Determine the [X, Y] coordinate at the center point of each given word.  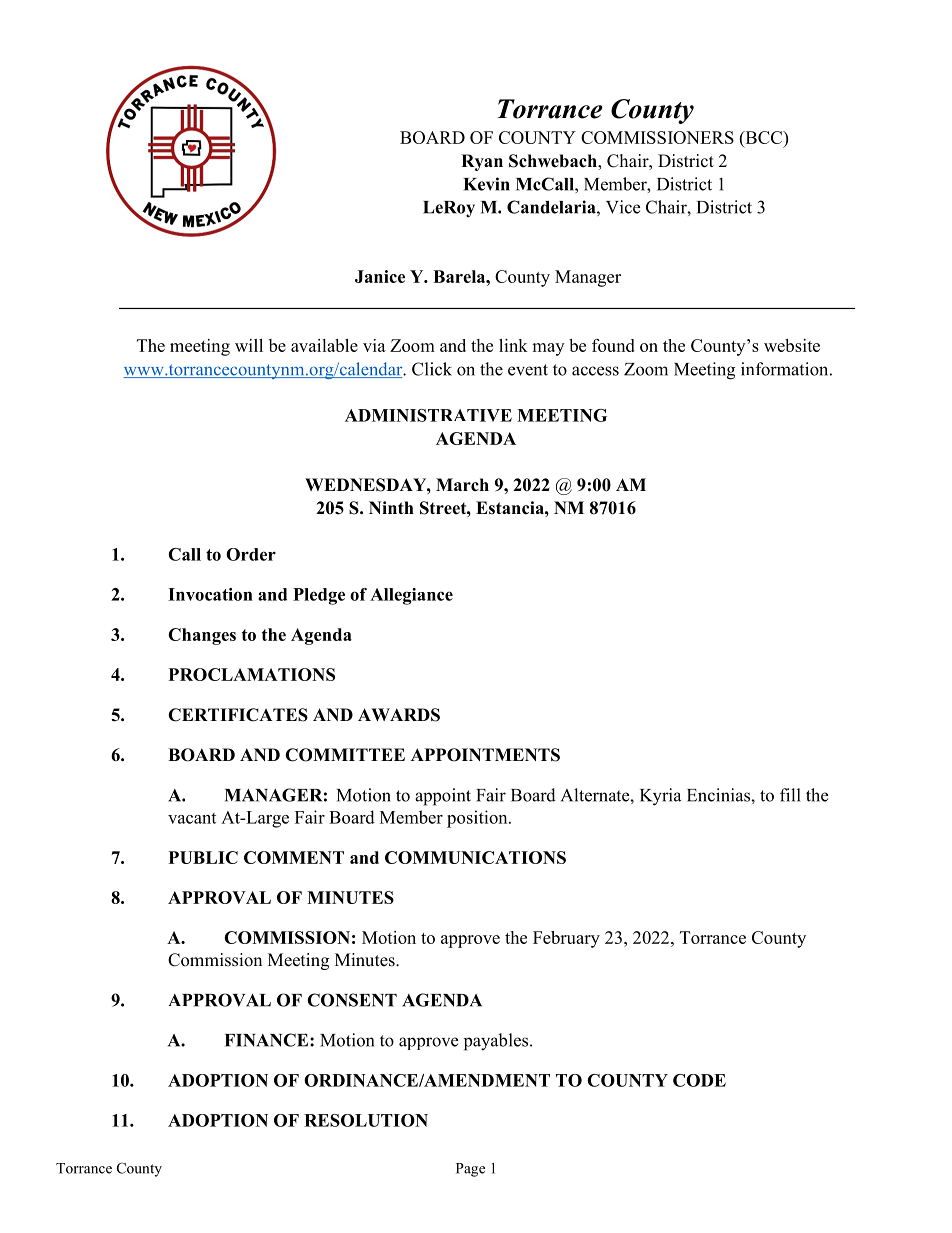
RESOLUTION [366, 1120]
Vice [623, 207]
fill [790, 795]
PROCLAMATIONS [252, 674]
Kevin [486, 184]
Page [470, 1170]
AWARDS [399, 715]
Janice [380, 276]
